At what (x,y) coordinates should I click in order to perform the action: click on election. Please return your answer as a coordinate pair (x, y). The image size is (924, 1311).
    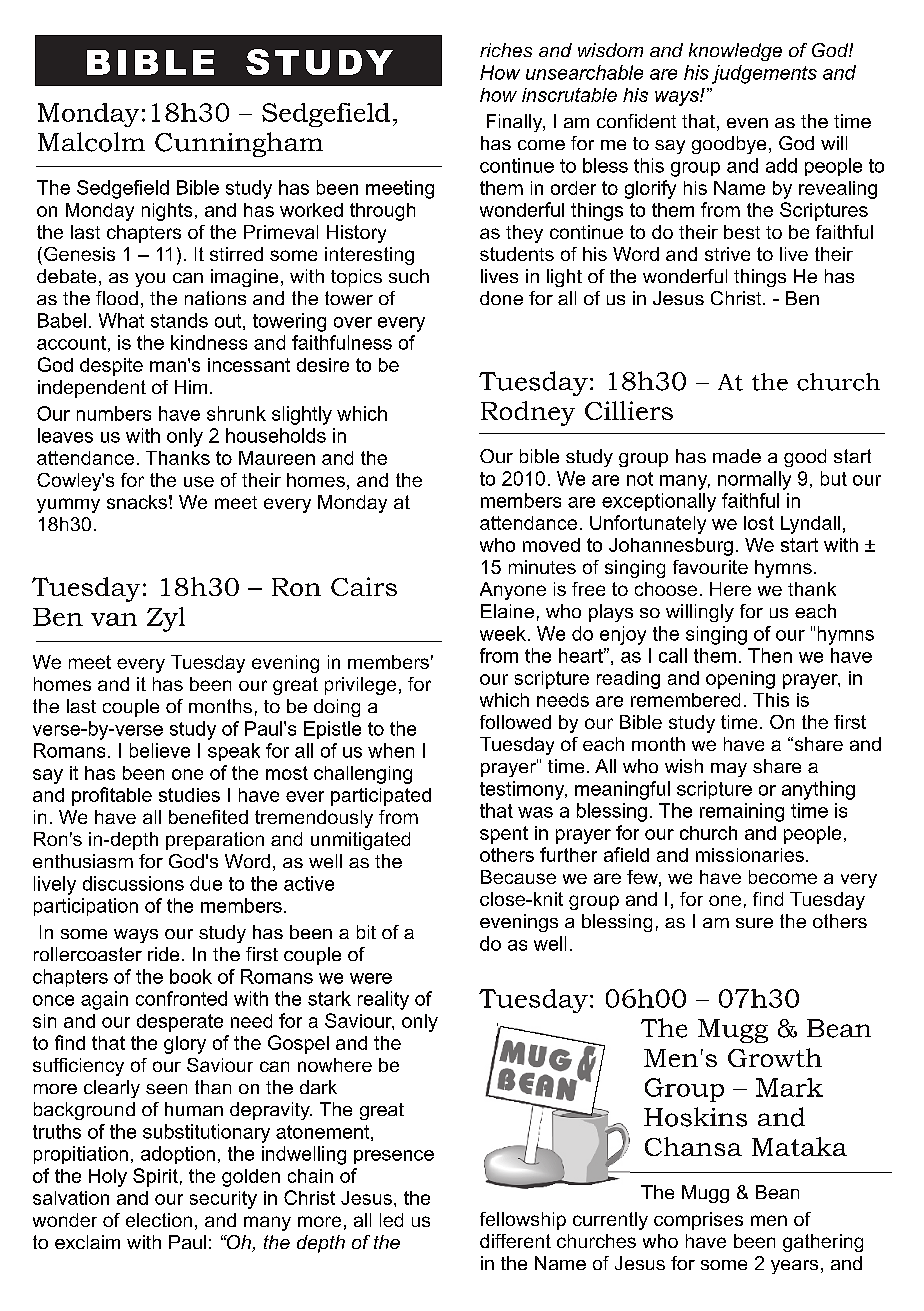
    Looking at the image, I should click on (159, 1220).
